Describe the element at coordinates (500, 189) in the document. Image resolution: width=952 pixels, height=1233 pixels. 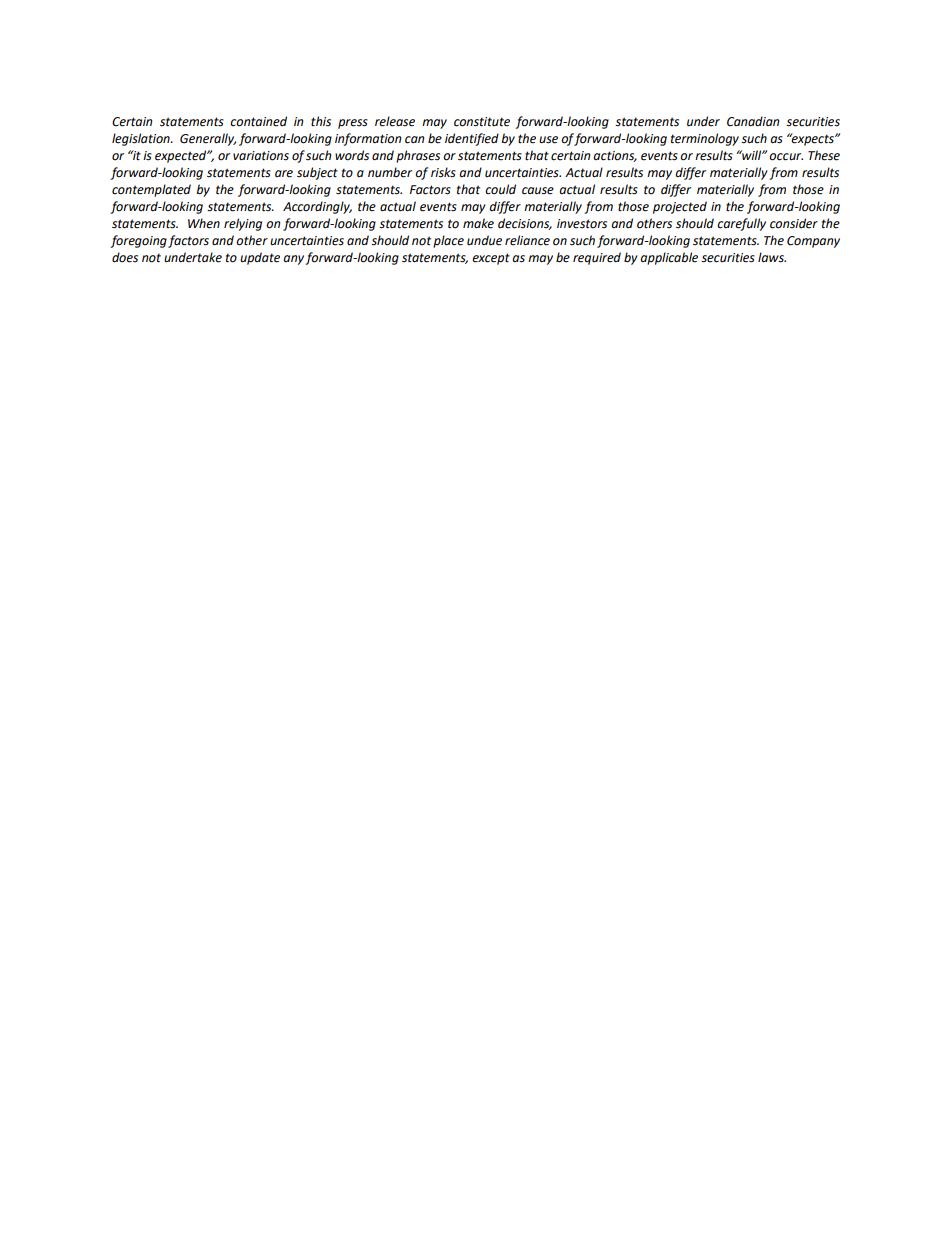
I see `could` at that location.
